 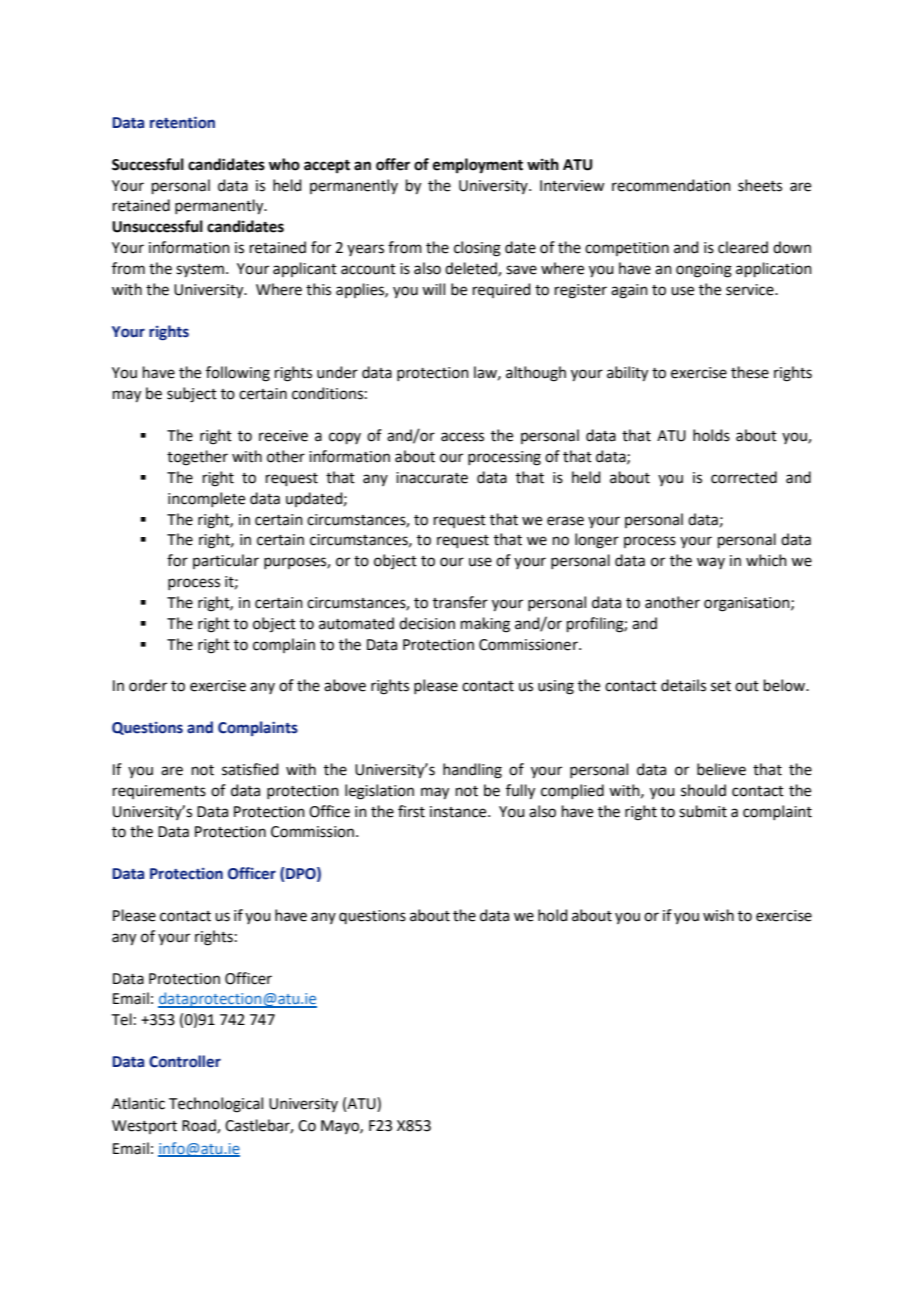 I want to click on wish, so click(x=718, y=915).
